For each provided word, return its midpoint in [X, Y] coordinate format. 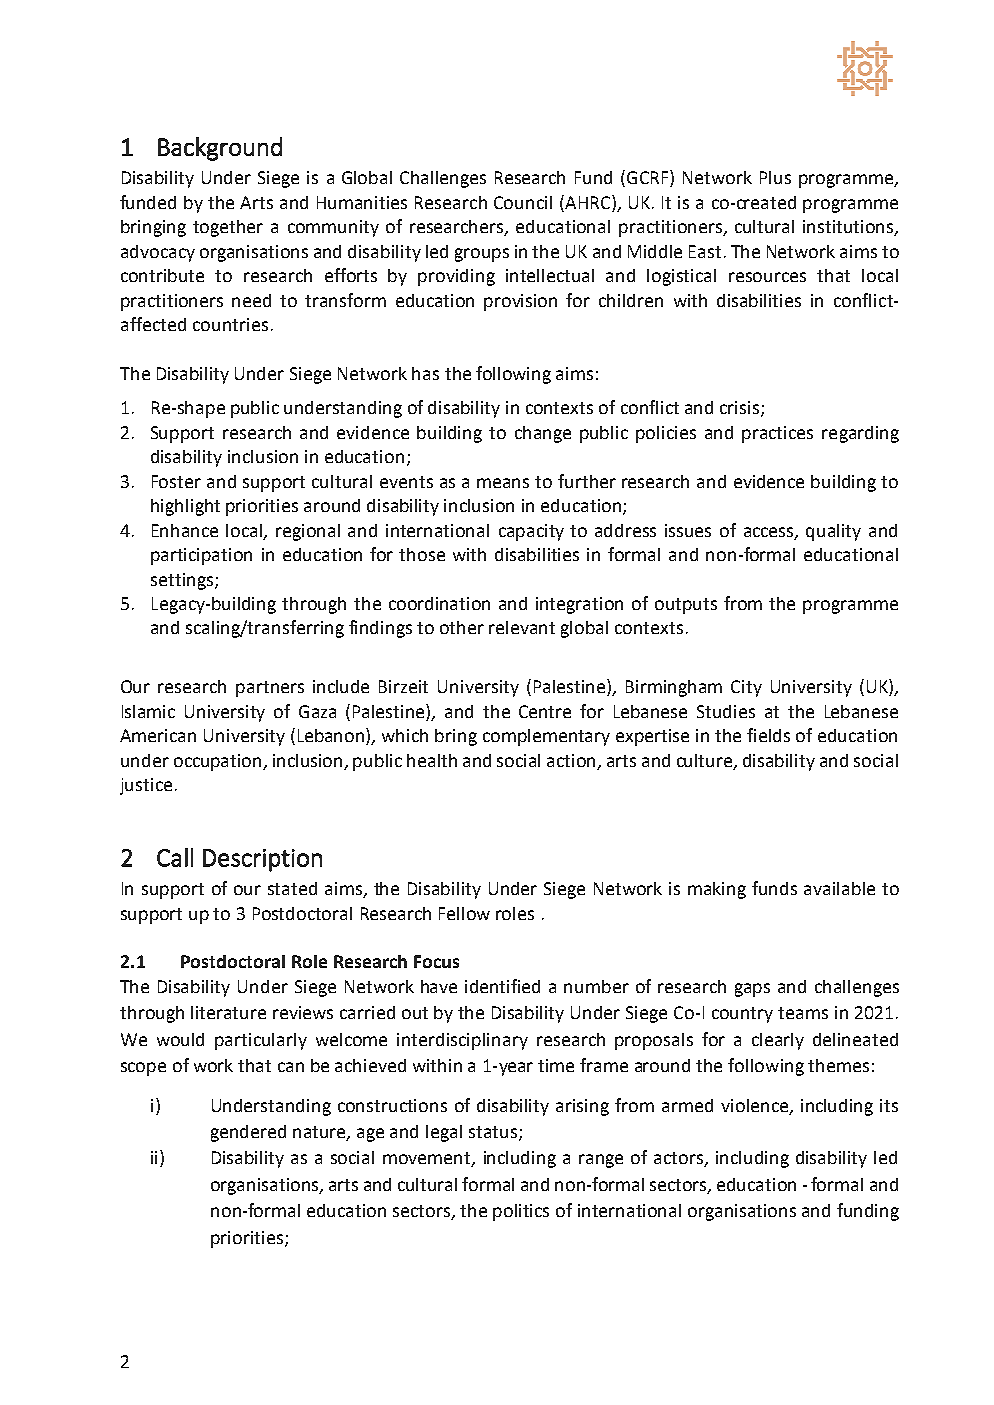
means [503, 483]
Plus [775, 177]
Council [523, 202]
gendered [248, 1133]
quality [833, 532]
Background [220, 149]
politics [521, 1212]
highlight [185, 507]
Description [262, 860]
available [839, 888]
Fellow [464, 913]
